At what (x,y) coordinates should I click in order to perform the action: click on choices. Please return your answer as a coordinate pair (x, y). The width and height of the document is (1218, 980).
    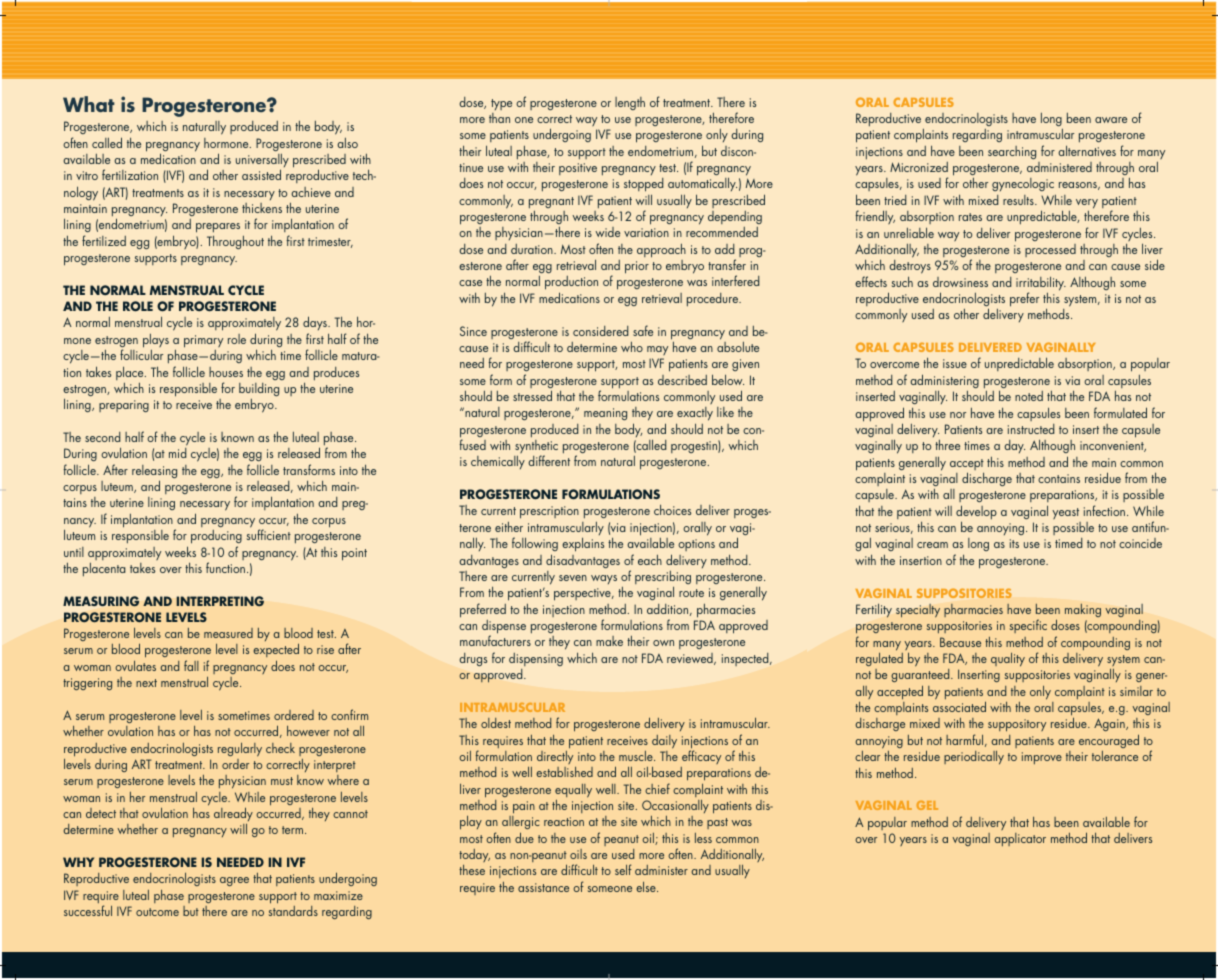
    Looking at the image, I should click on (672, 509).
